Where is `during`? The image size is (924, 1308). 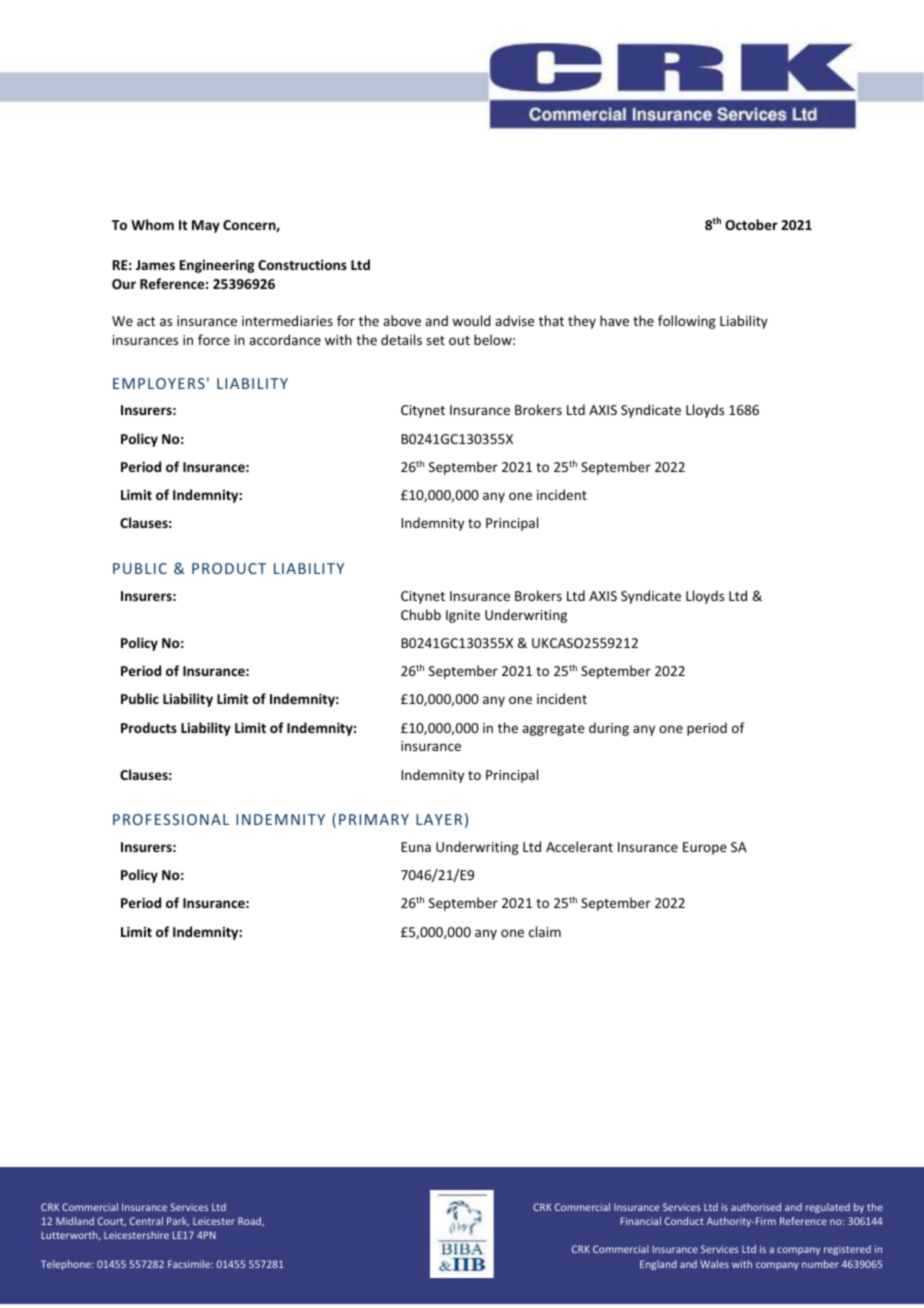
during is located at coordinates (609, 729).
